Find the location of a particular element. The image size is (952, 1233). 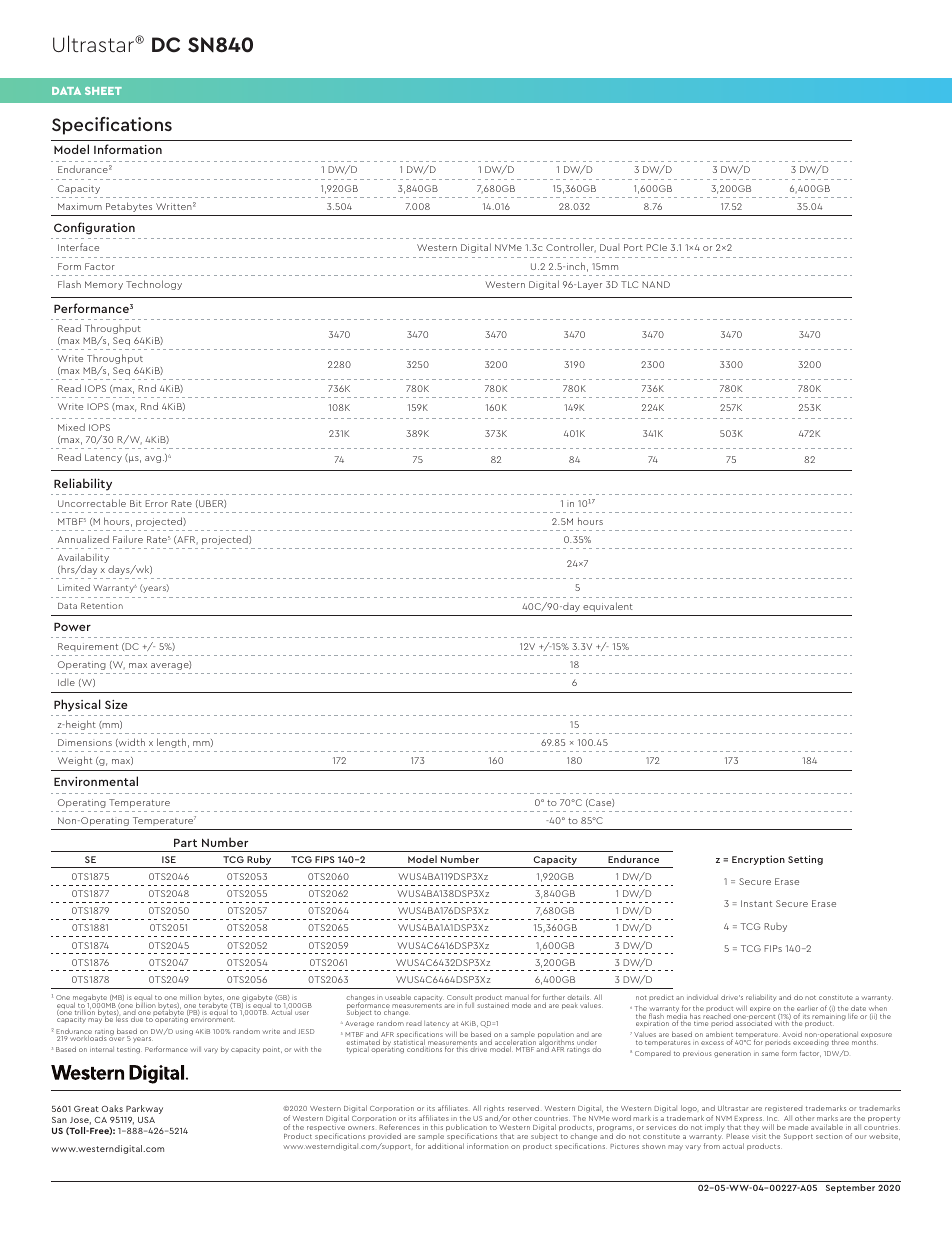

visit is located at coordinates (759, 1136).
